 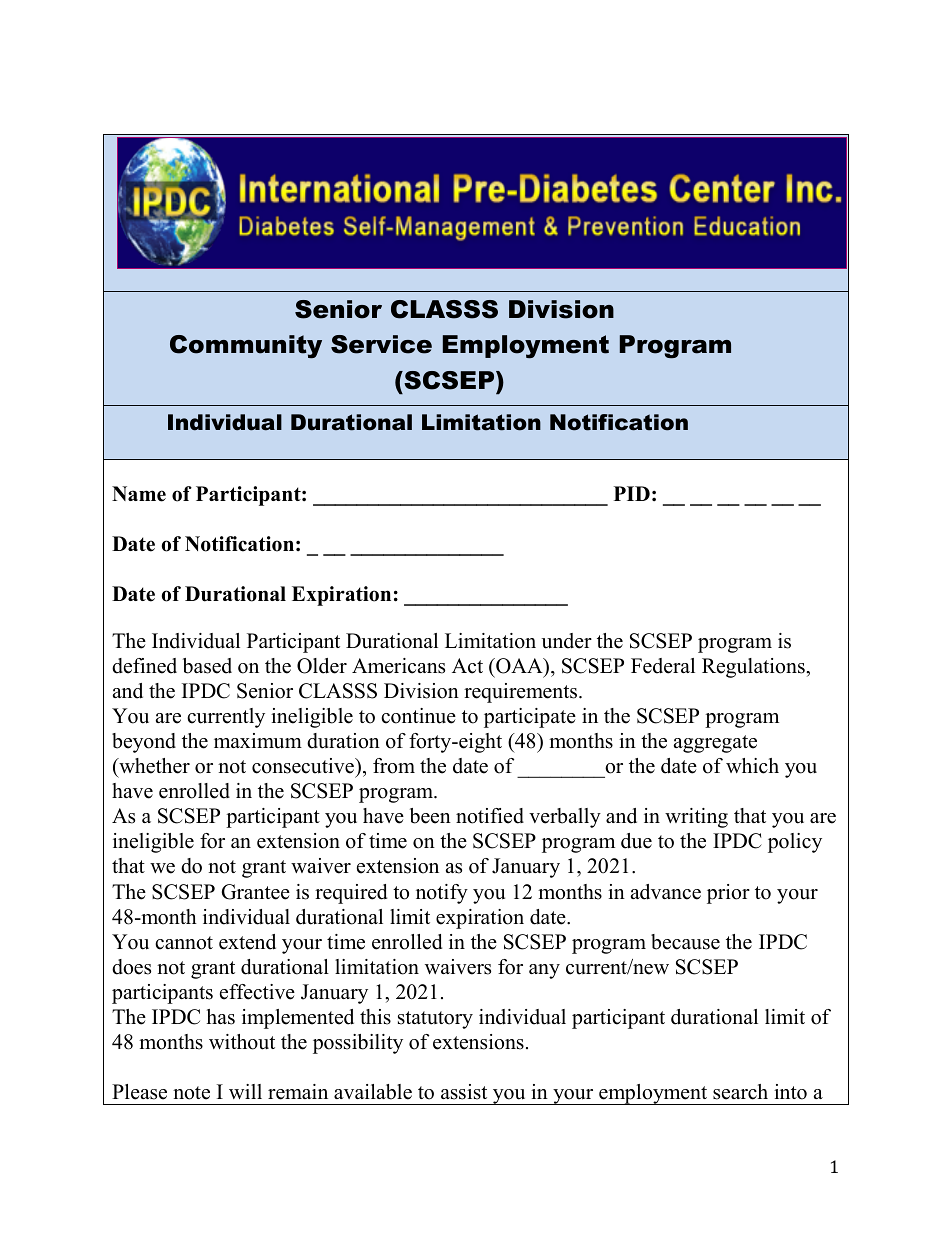 What do you see at coordinates (258, 741) in the screenshot?
I see `maximum` at bounding box center [258, 741].
